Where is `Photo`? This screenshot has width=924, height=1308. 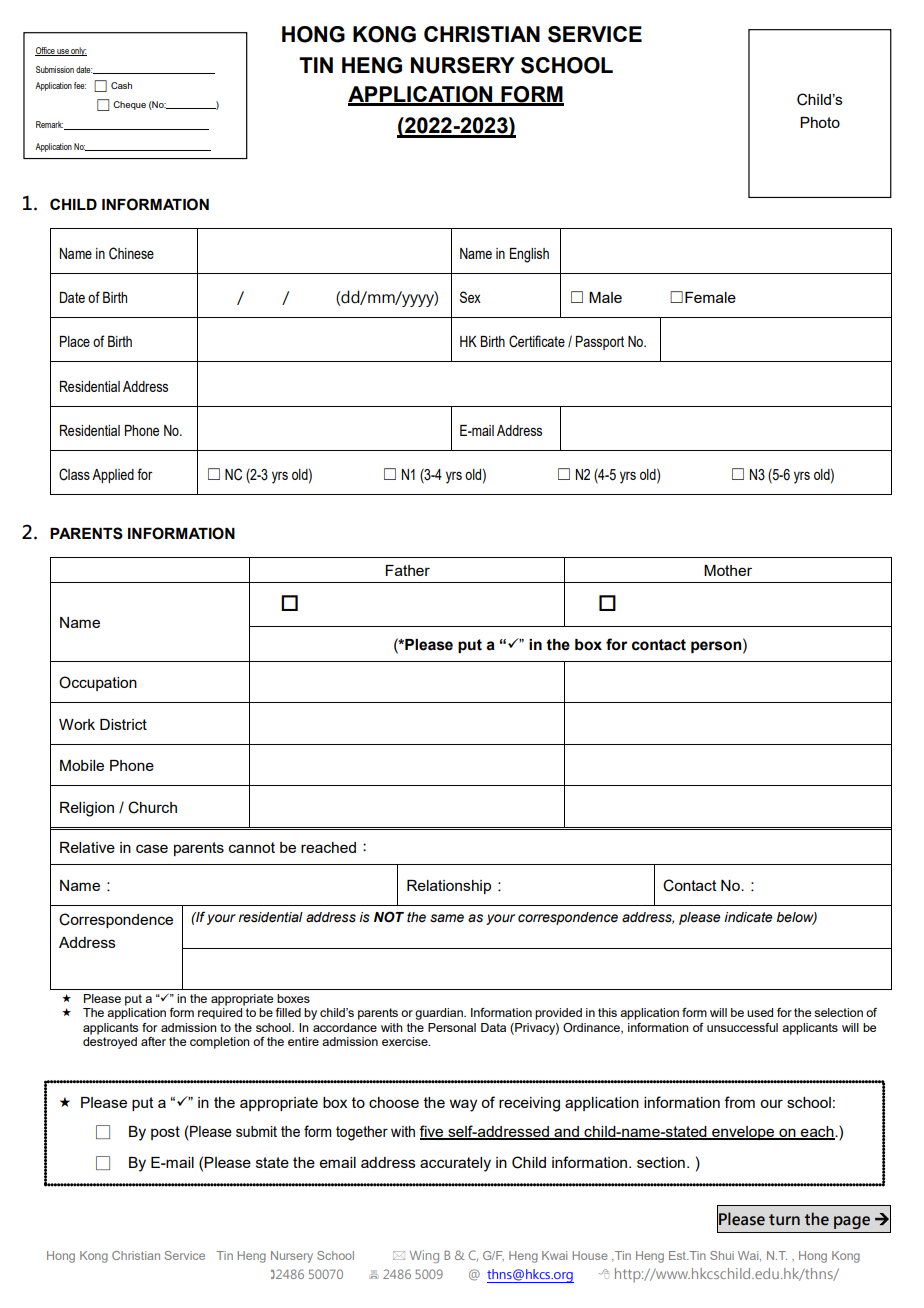 Photo is located at coordinates (820, 122).
